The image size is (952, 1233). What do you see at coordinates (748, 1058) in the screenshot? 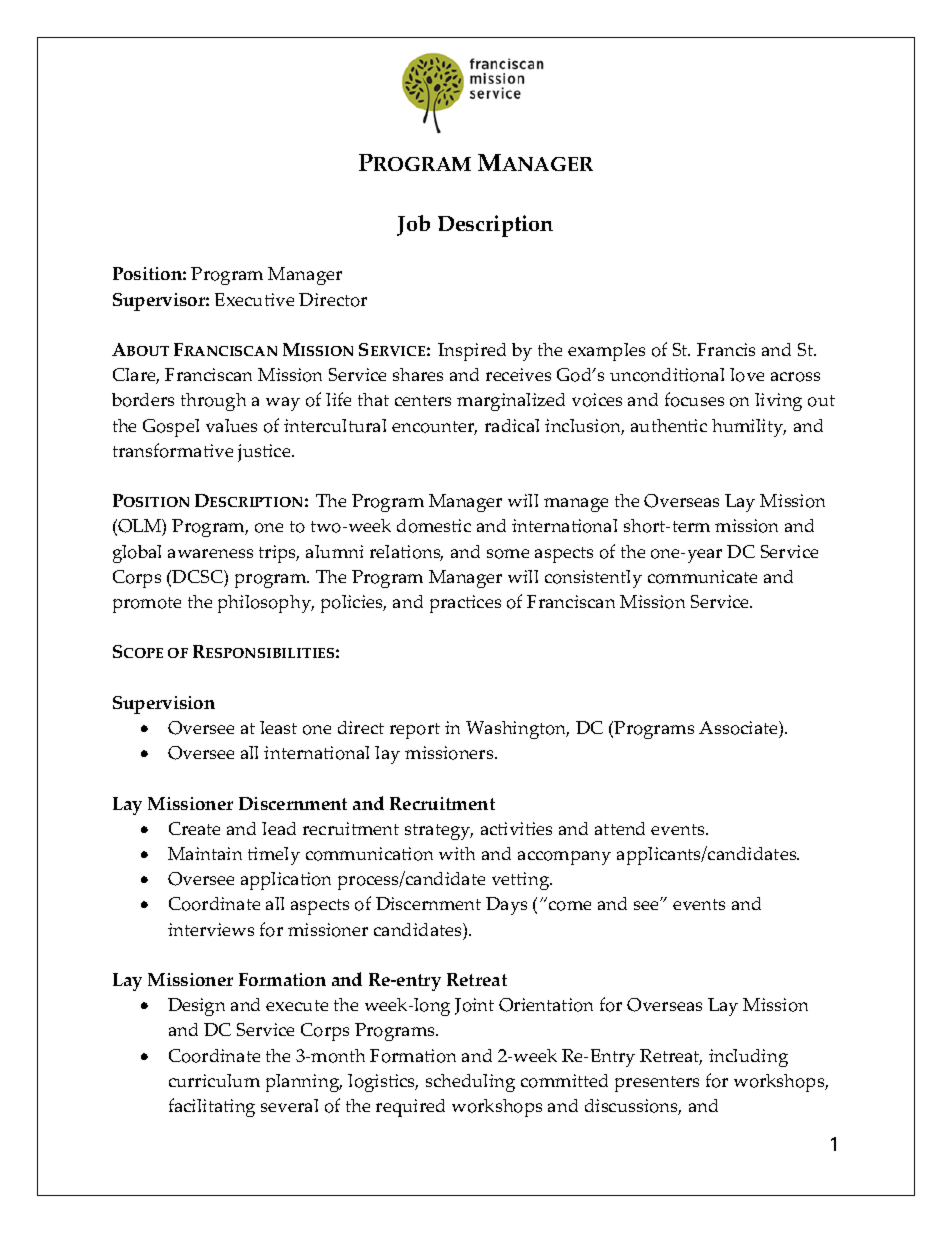
I see `including` at bounding box center [748, 1058].
